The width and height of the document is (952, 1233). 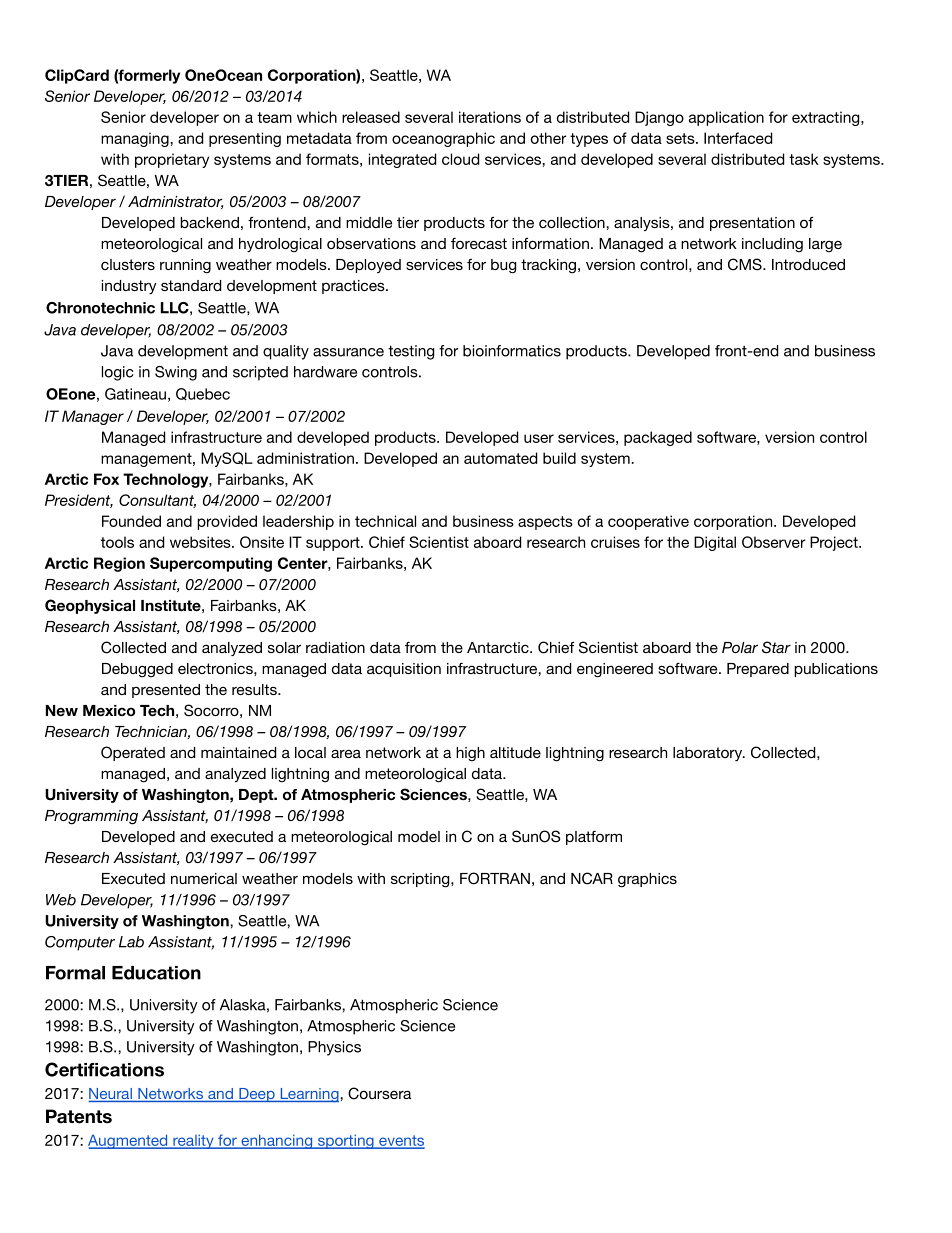 What do you see at coordinates (135, 394) in the document?
I see `Gatineau` at bounding box center [135, 394].
